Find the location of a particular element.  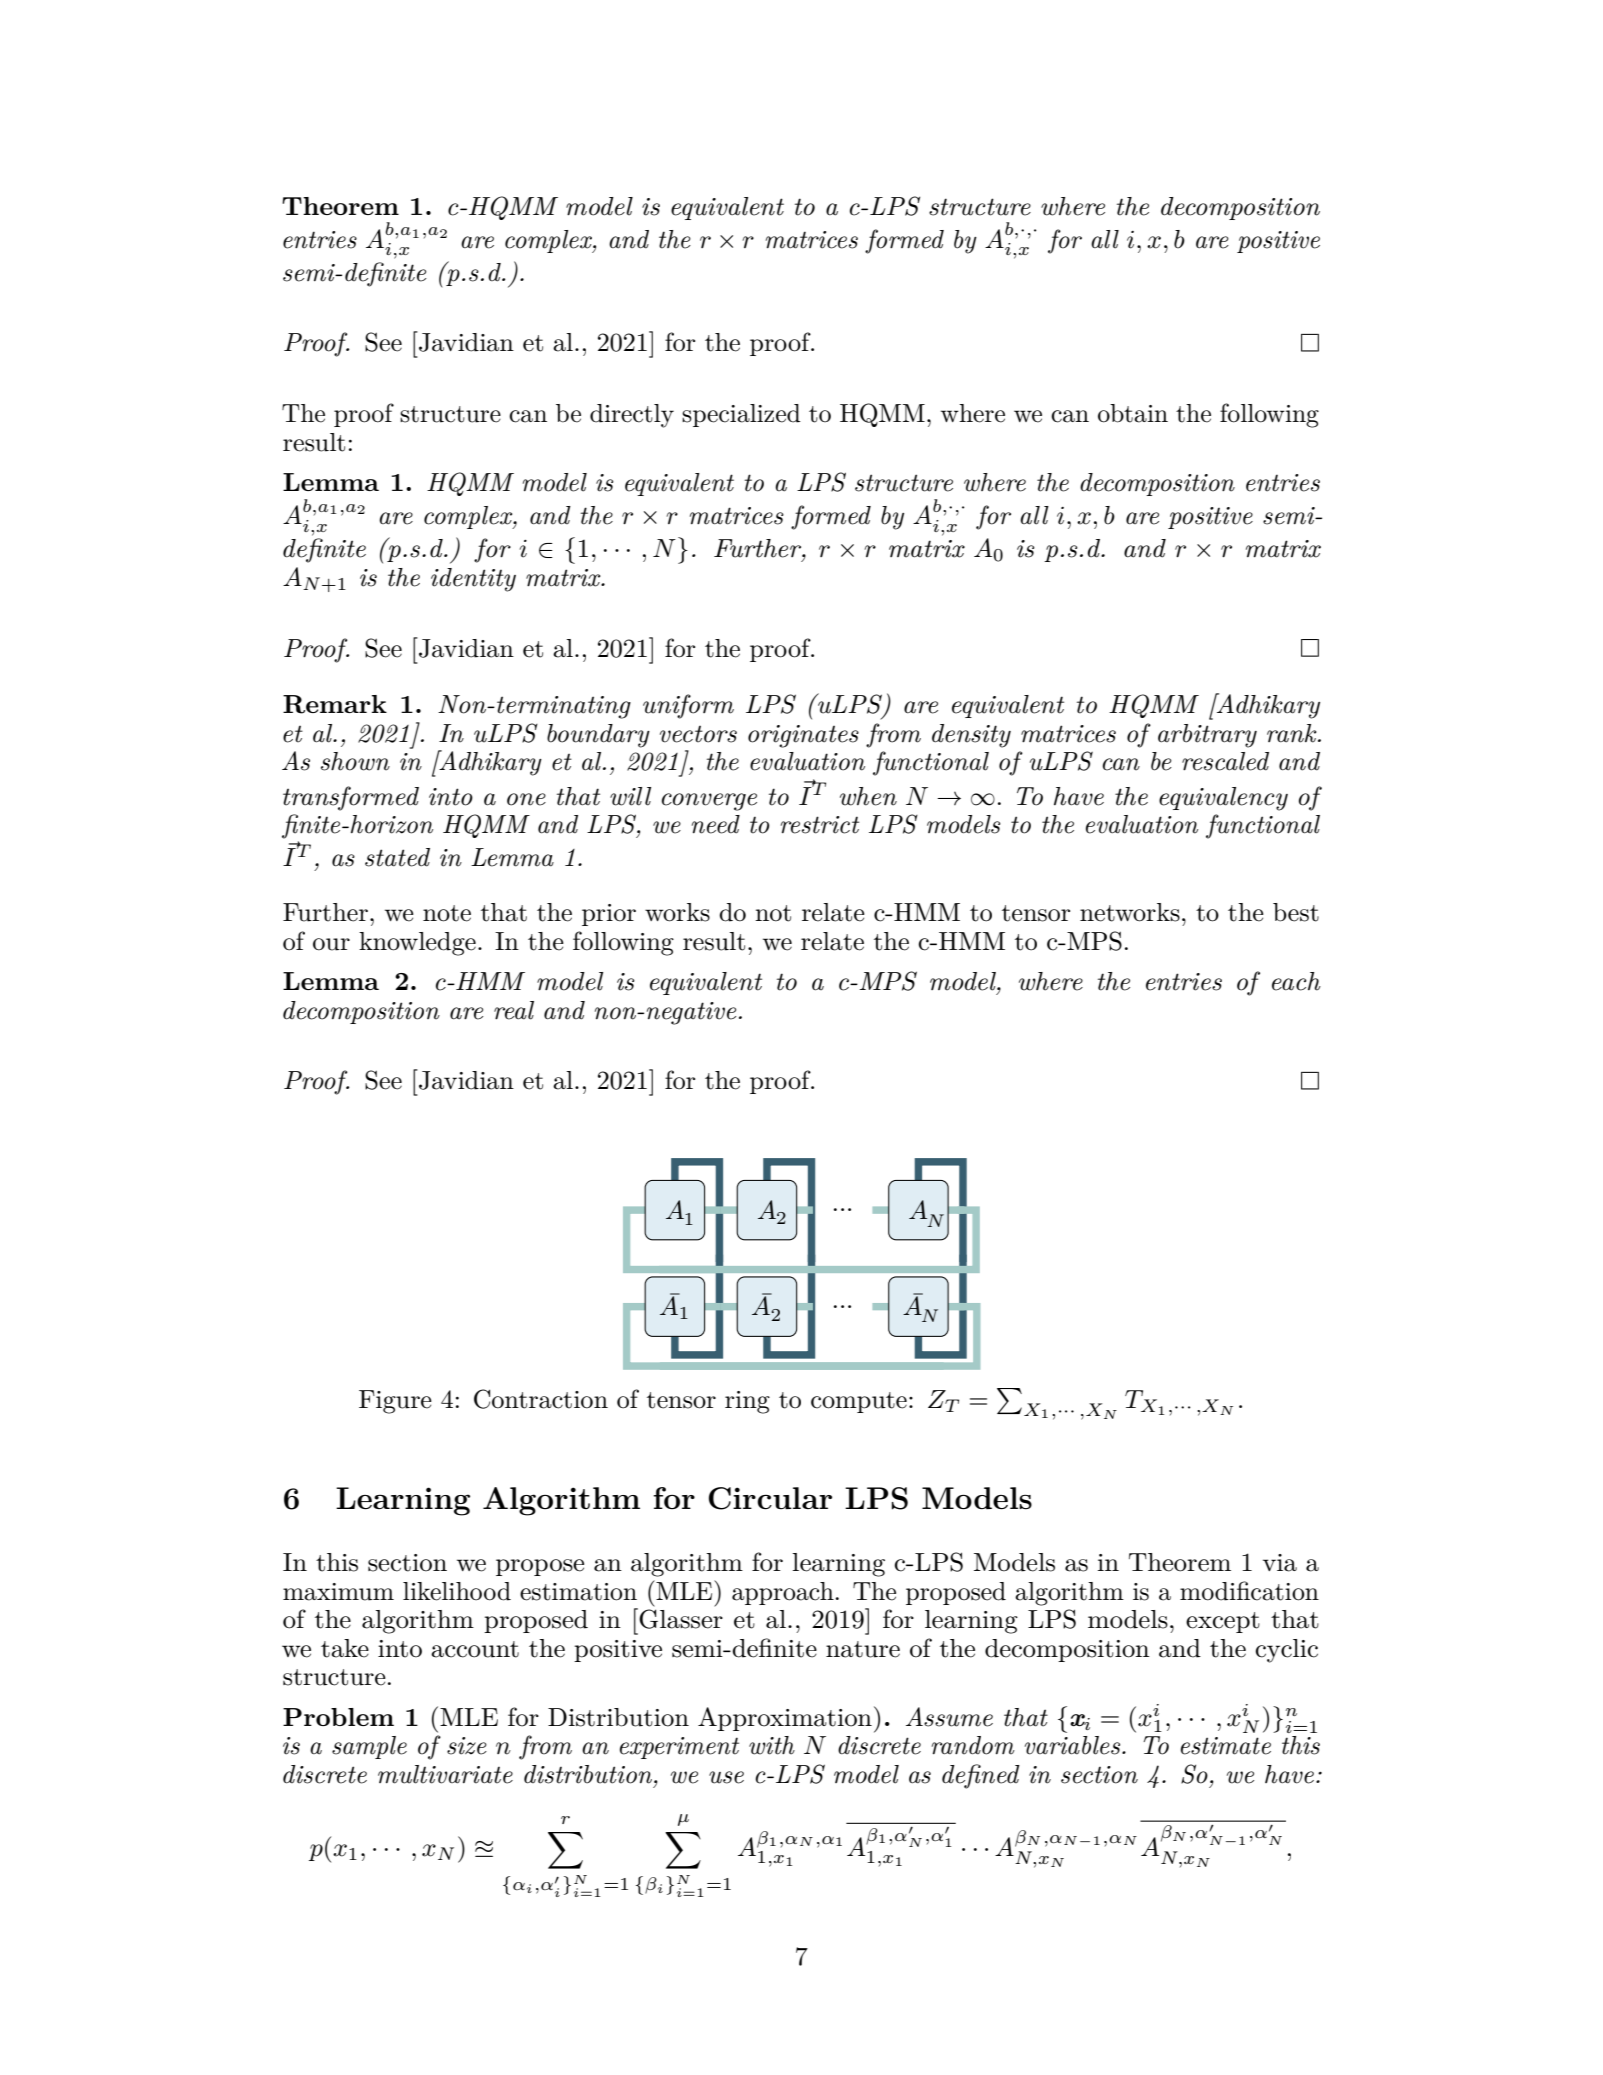

identity is located at coordinates (473, 580).
